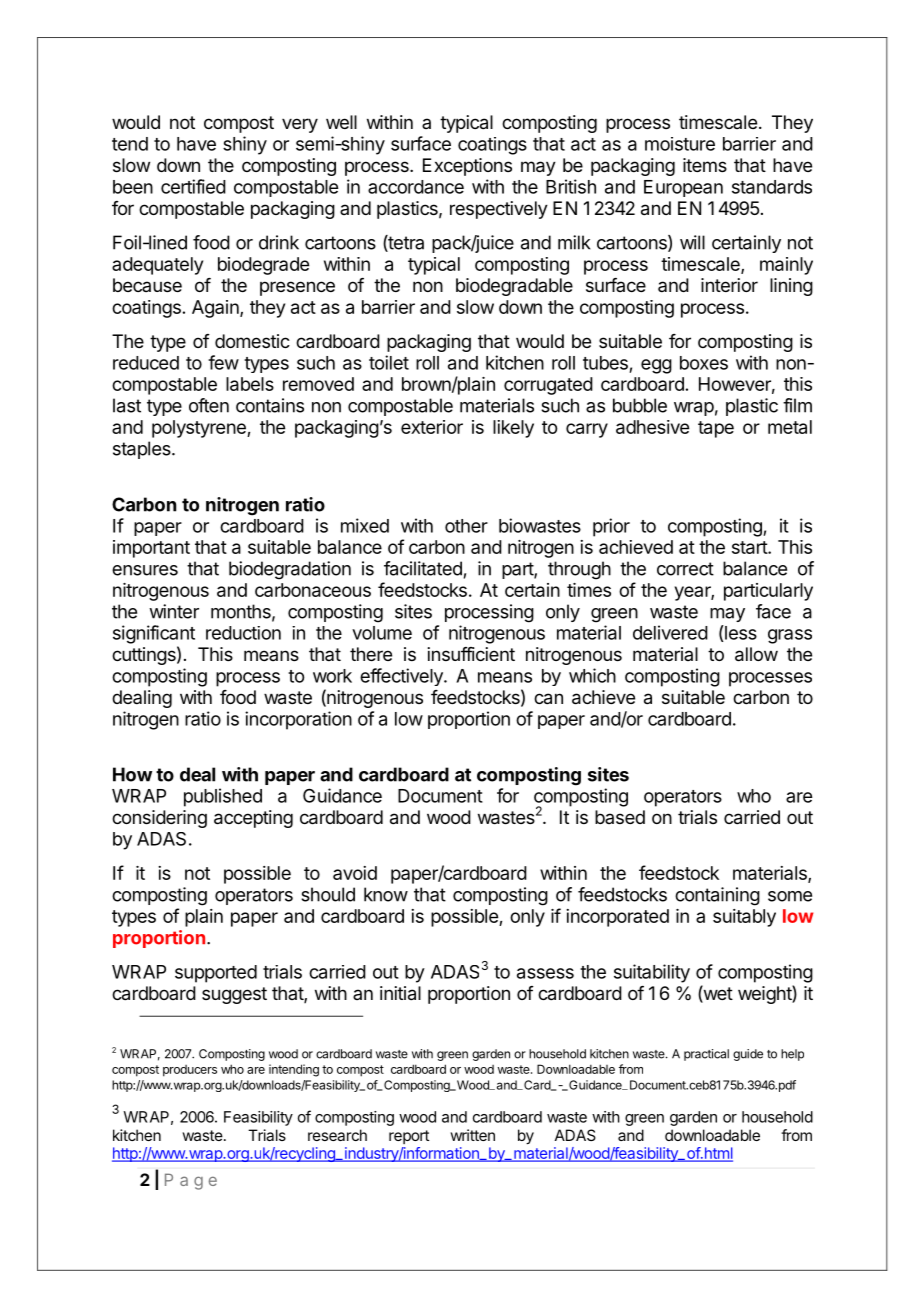 The image size is (924, 1308). What do you see at coordinates (705, 165) in the image?
I see `items` at bounding box center [705, 165].
